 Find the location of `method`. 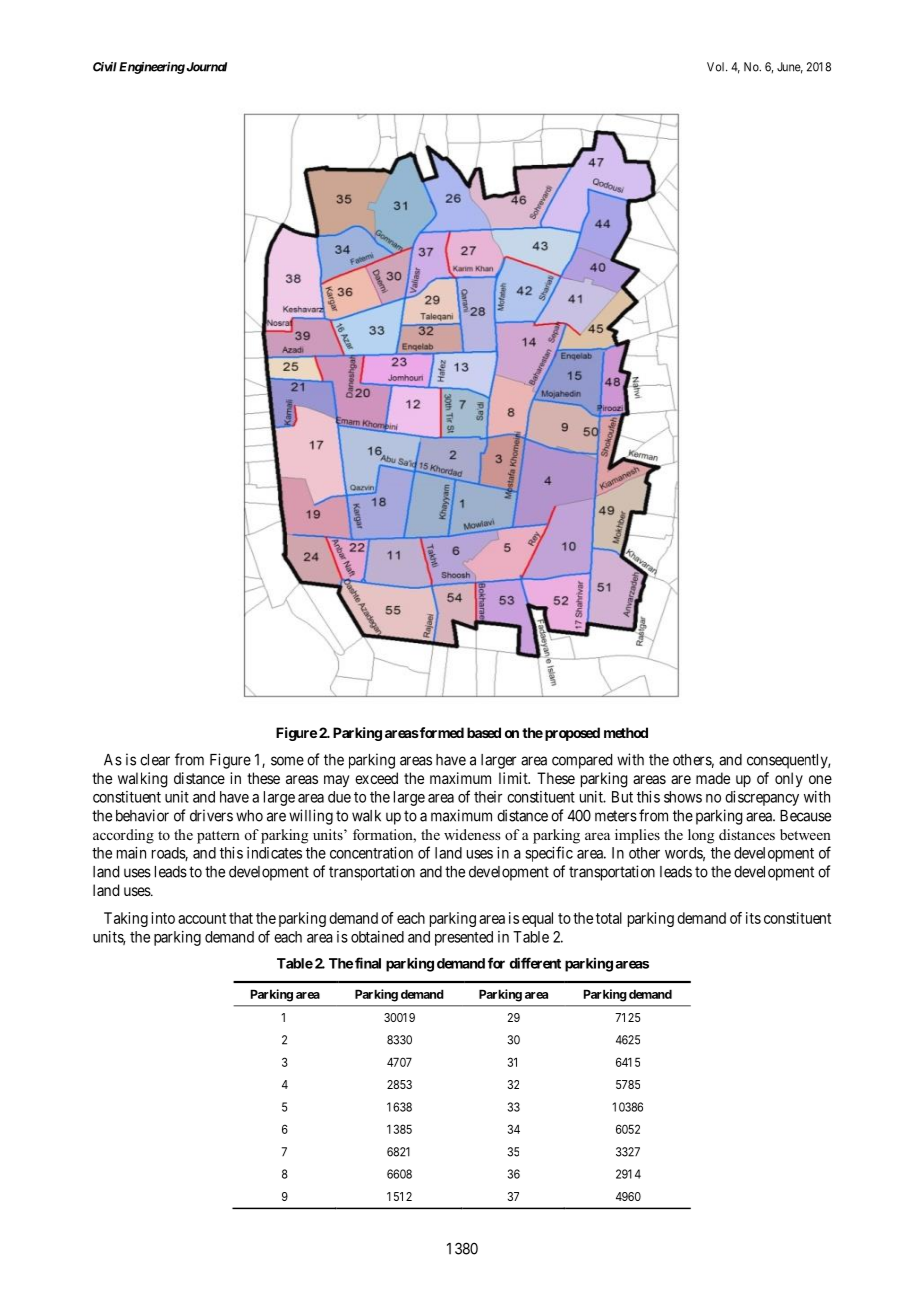

method is located at coordinates (626, 732).
